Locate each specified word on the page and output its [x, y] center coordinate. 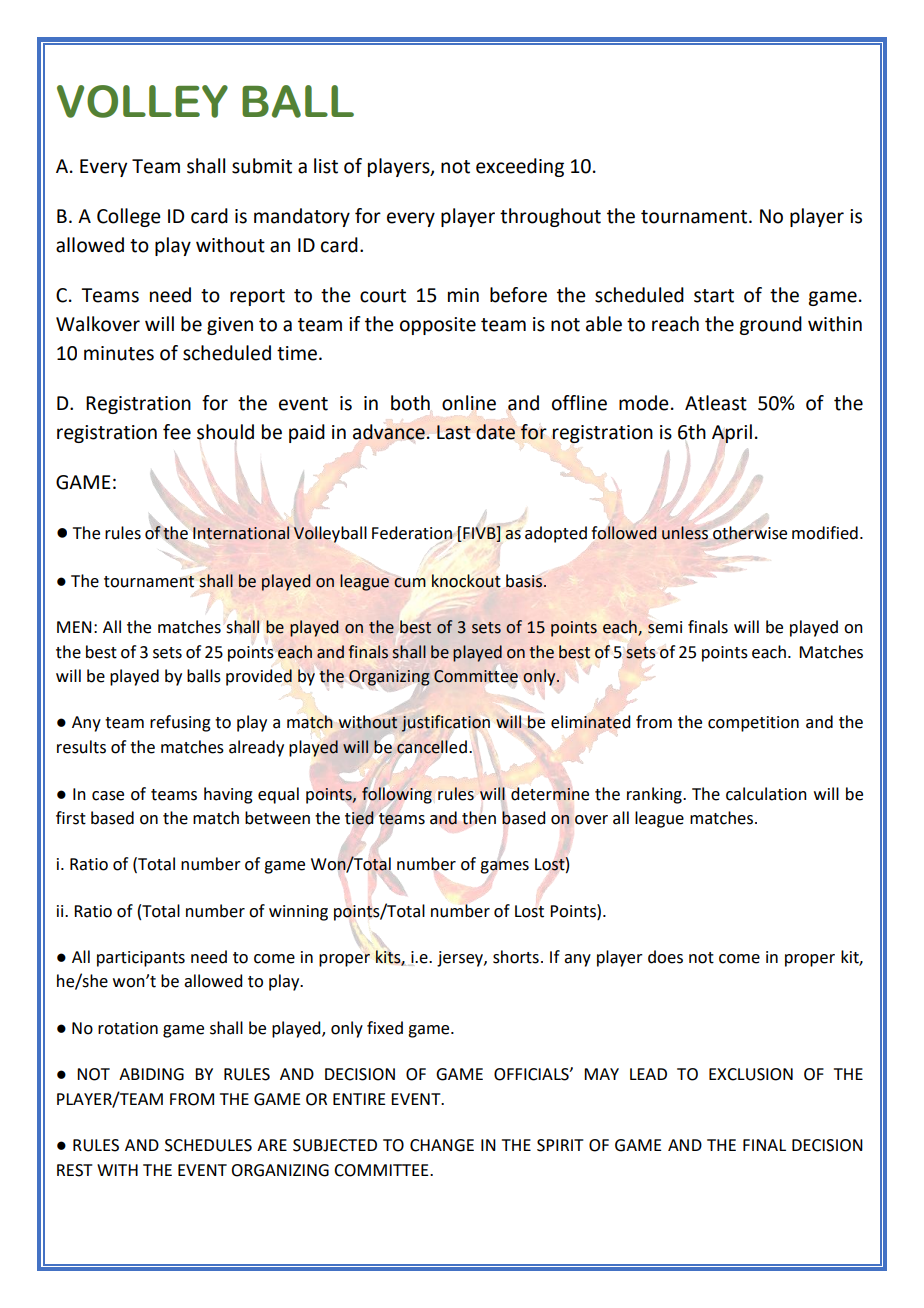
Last [454, 432]
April [732, 433]
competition [753, 724]
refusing [180, 723]
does [665, 957]
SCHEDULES [208, 1145]
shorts [516, 957]
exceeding [520, 167]
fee [177, 432]
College [129, 217]
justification [446, 723]
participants [141, 959]
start [714, 296]
